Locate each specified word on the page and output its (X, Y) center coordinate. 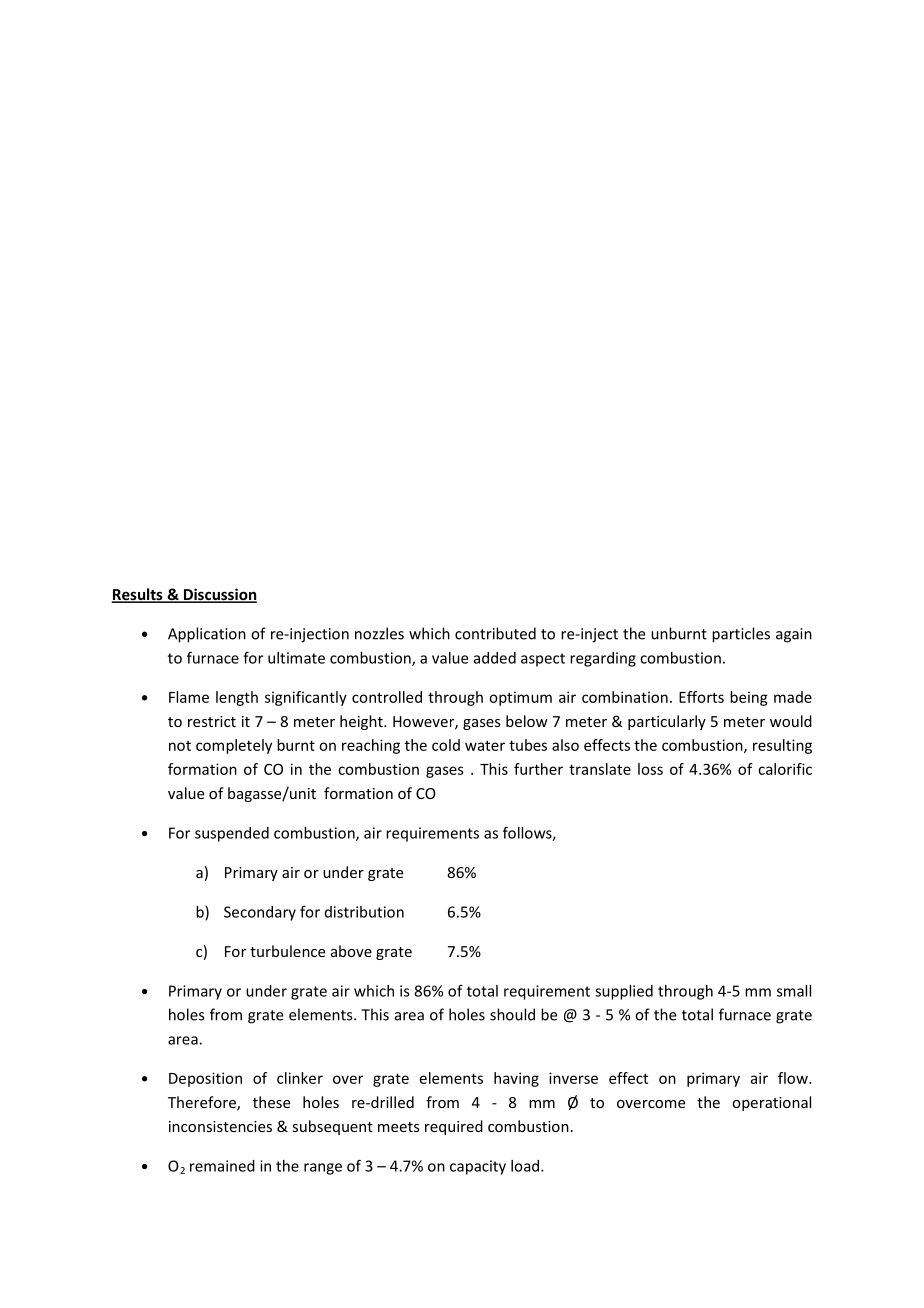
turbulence (287, 951)
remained (222, 1166)
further (538, 769)
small (794, 991)
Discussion (219, 595)
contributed (495, 633)
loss (650, 769)
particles (741, 635)
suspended (232, 834)
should (512, 1014)
